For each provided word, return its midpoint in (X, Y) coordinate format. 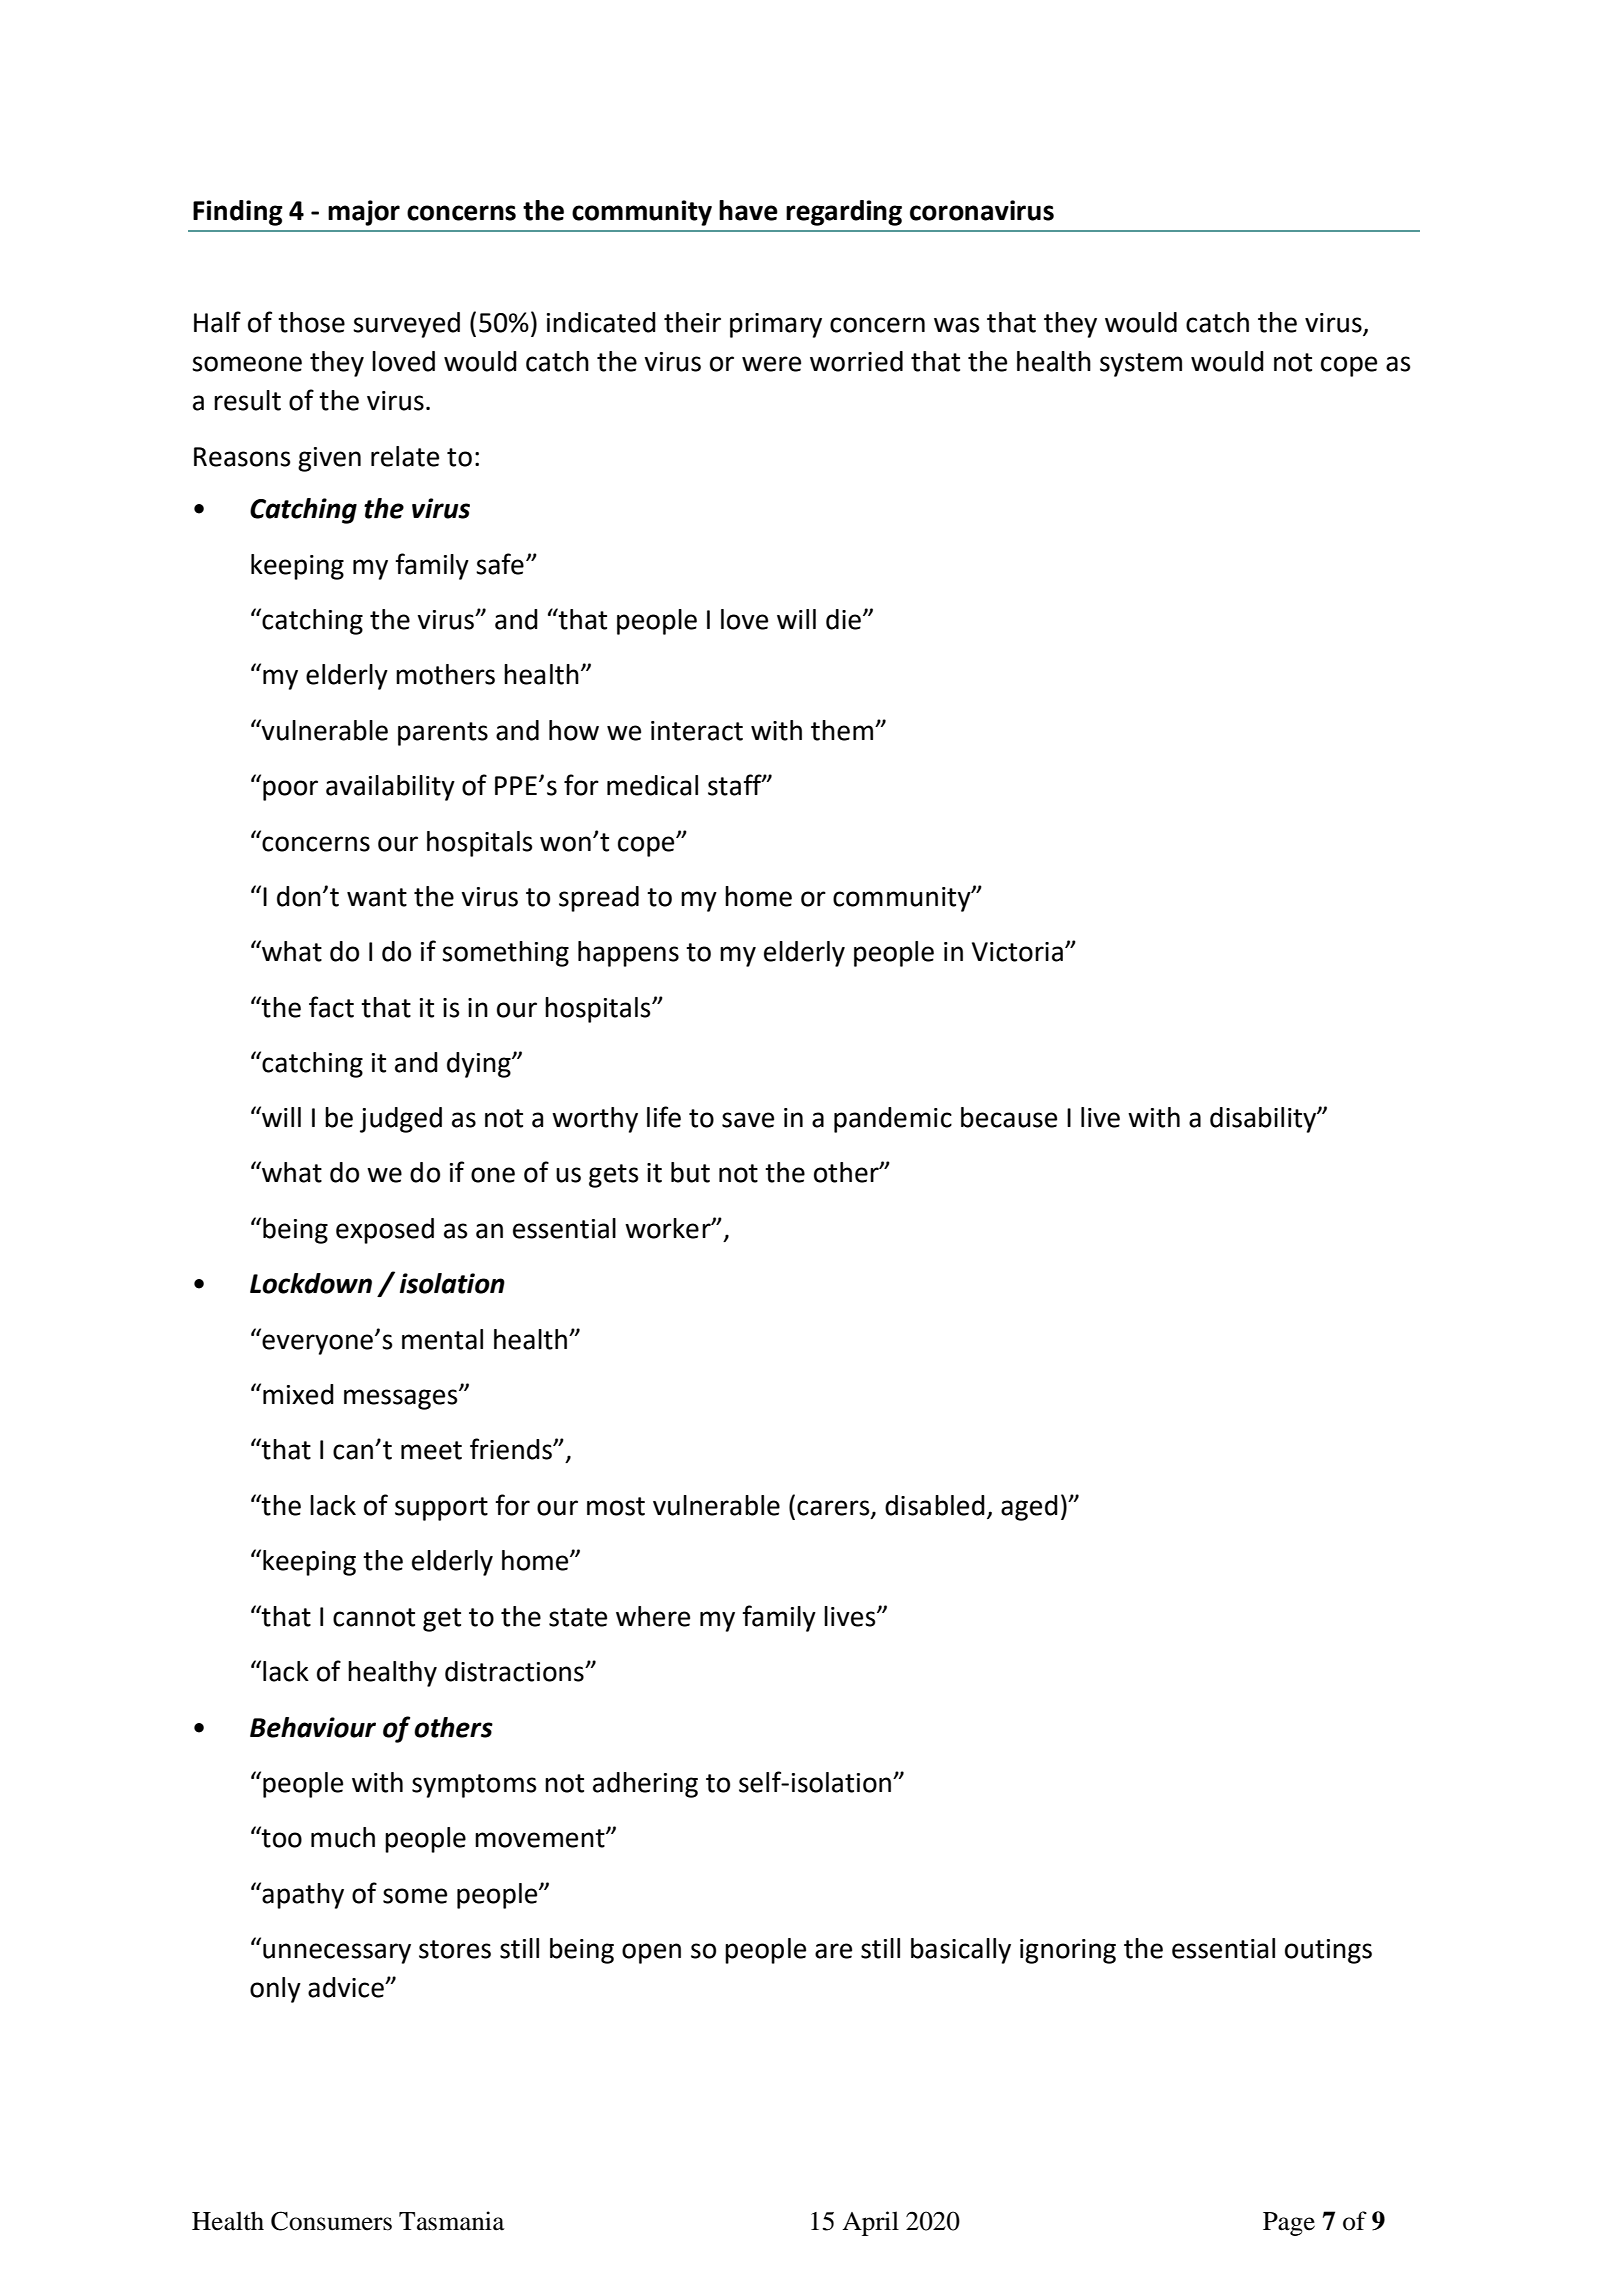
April (870, 2223)
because (1009, 1117)
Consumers (331, 2221)
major (364, 213)
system (1141, 365)
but (690, 1172)
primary (776, 325)
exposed (385, 1231)
